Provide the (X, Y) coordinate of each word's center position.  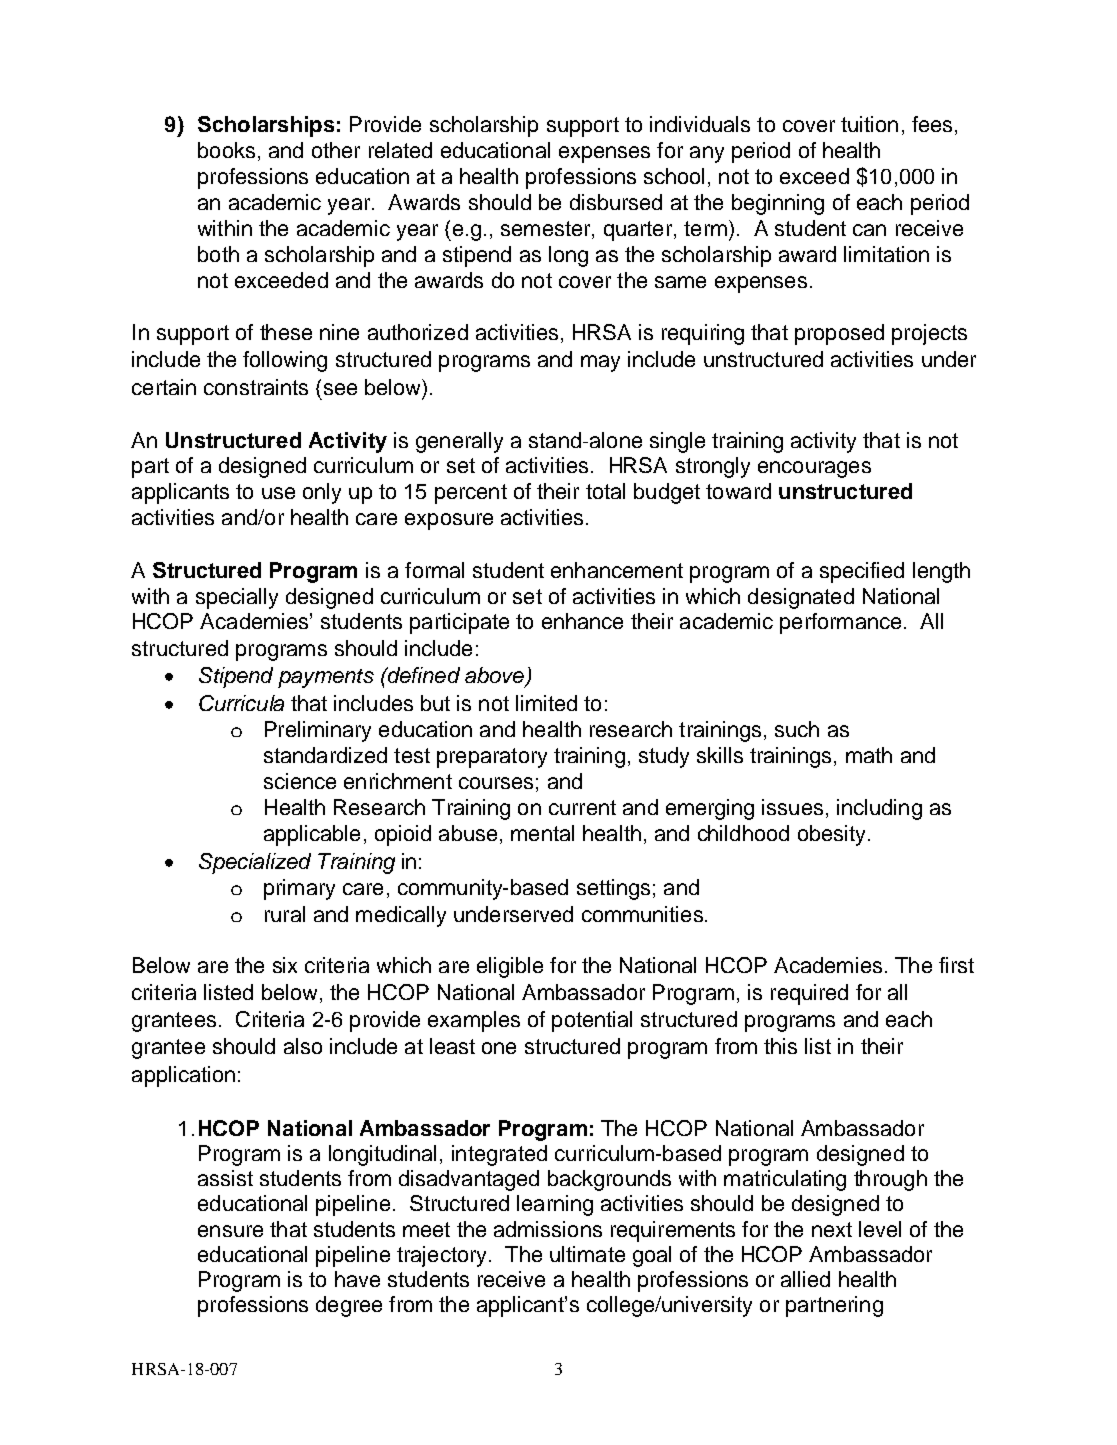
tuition (869, 124)
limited (546, 703)
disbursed (616, 202)
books (226, 150)
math (869, 755)
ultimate (587, 1254)
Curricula (241, 703)
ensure (230, 1231)
